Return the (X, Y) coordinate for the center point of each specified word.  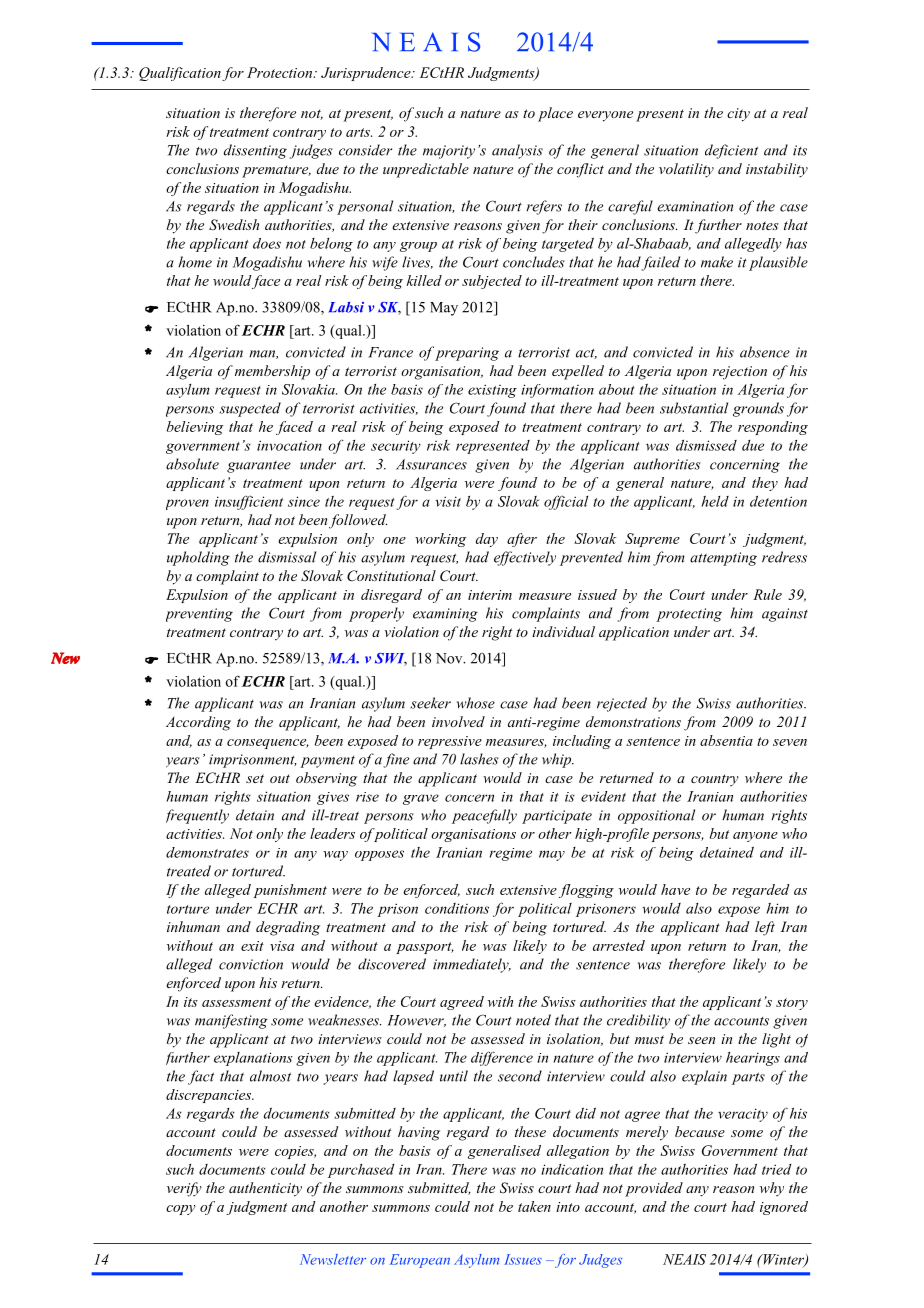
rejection (740, 373)
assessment (236, 1002)
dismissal (287, 557)
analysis (517, 151)
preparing (467, 354)
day (487, 540)
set (255, 778)
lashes (479, 759)
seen (701, 1040)
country (715, 780)
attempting (723, 559)
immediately (472, 965)
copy (181, 1210)
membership (272, 372)
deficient (731, 151)
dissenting (255, 151)
